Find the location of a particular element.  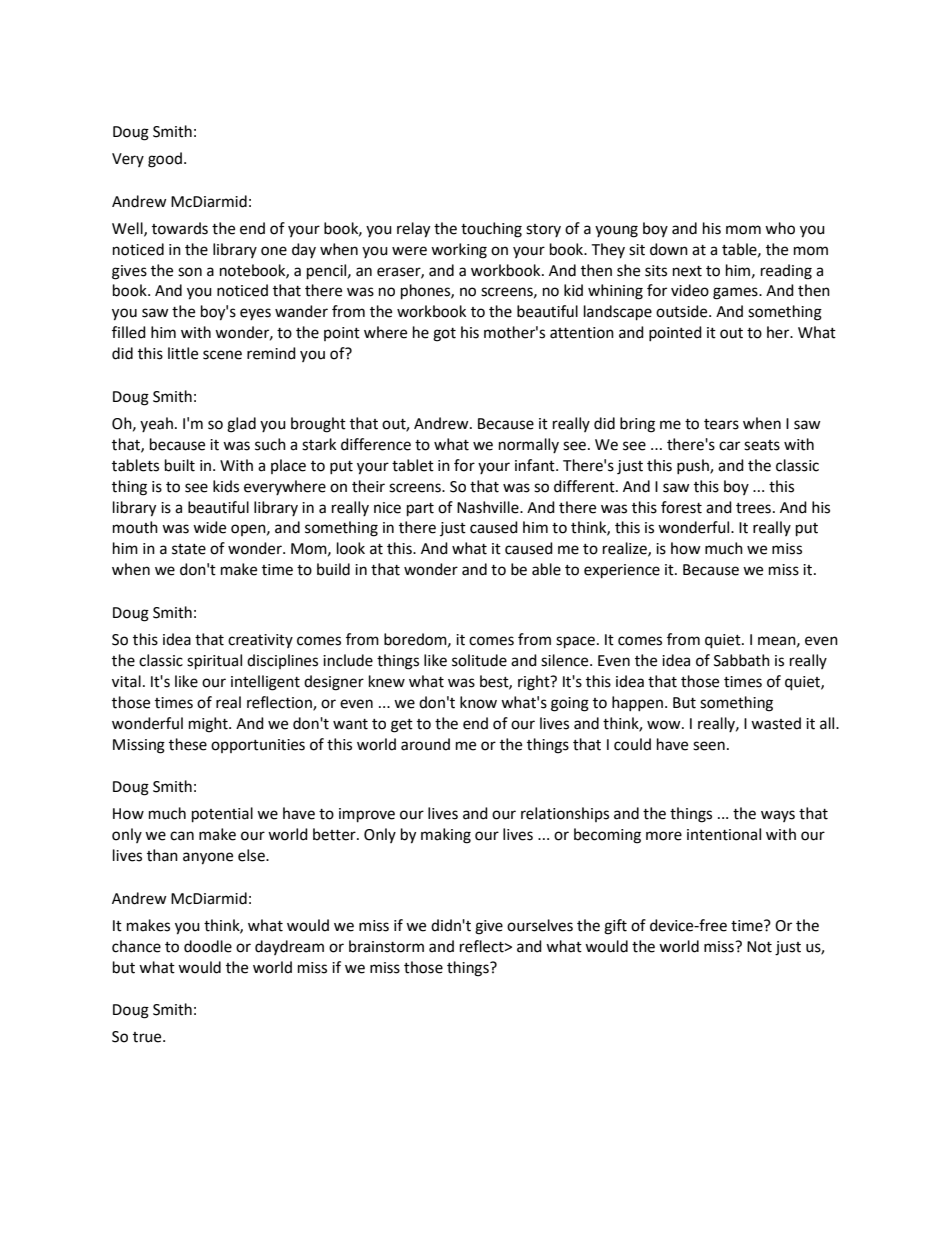

who is located at coordinates (780, 228).
